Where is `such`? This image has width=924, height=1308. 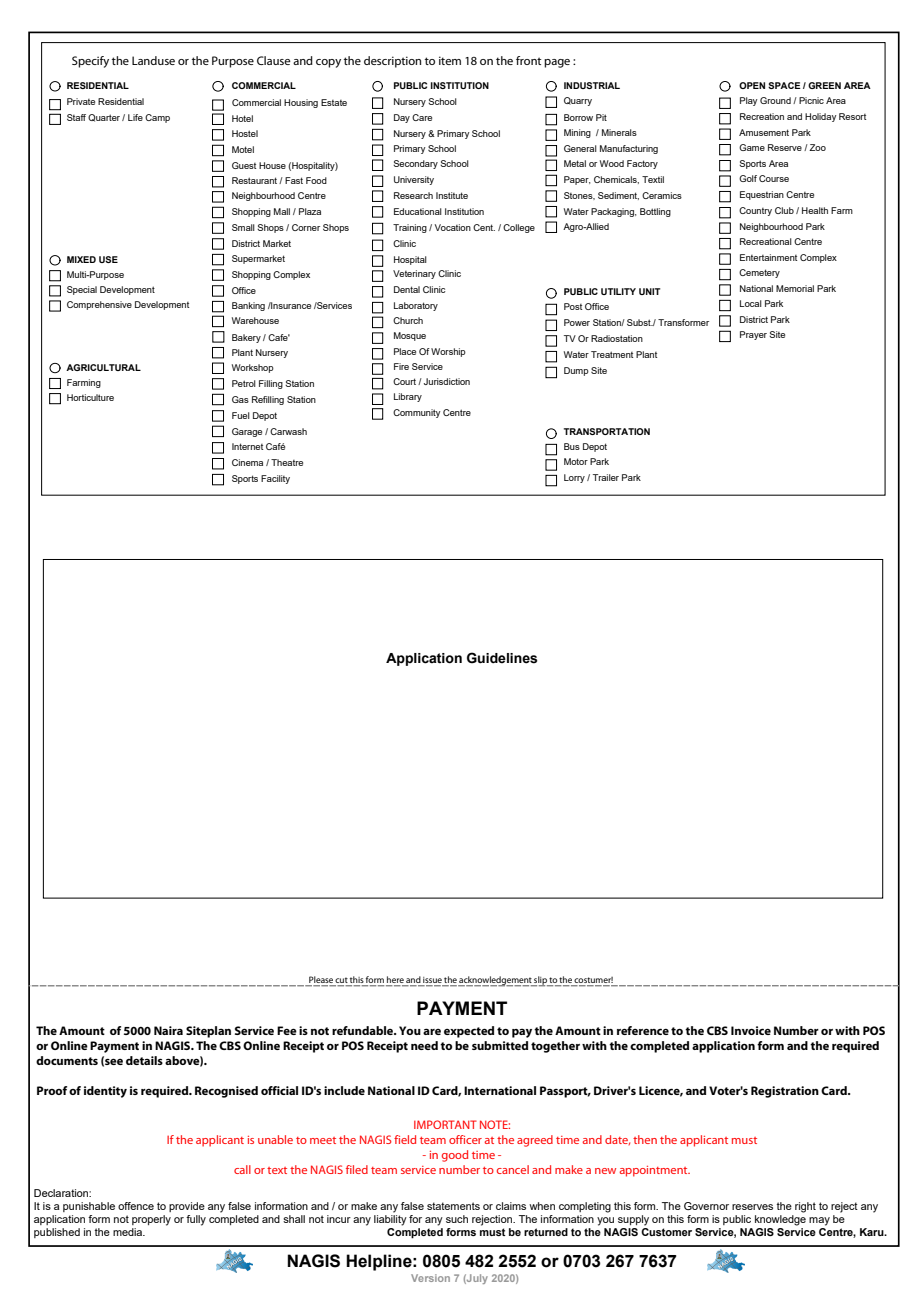
such is located at coordinates (457, 1219).
